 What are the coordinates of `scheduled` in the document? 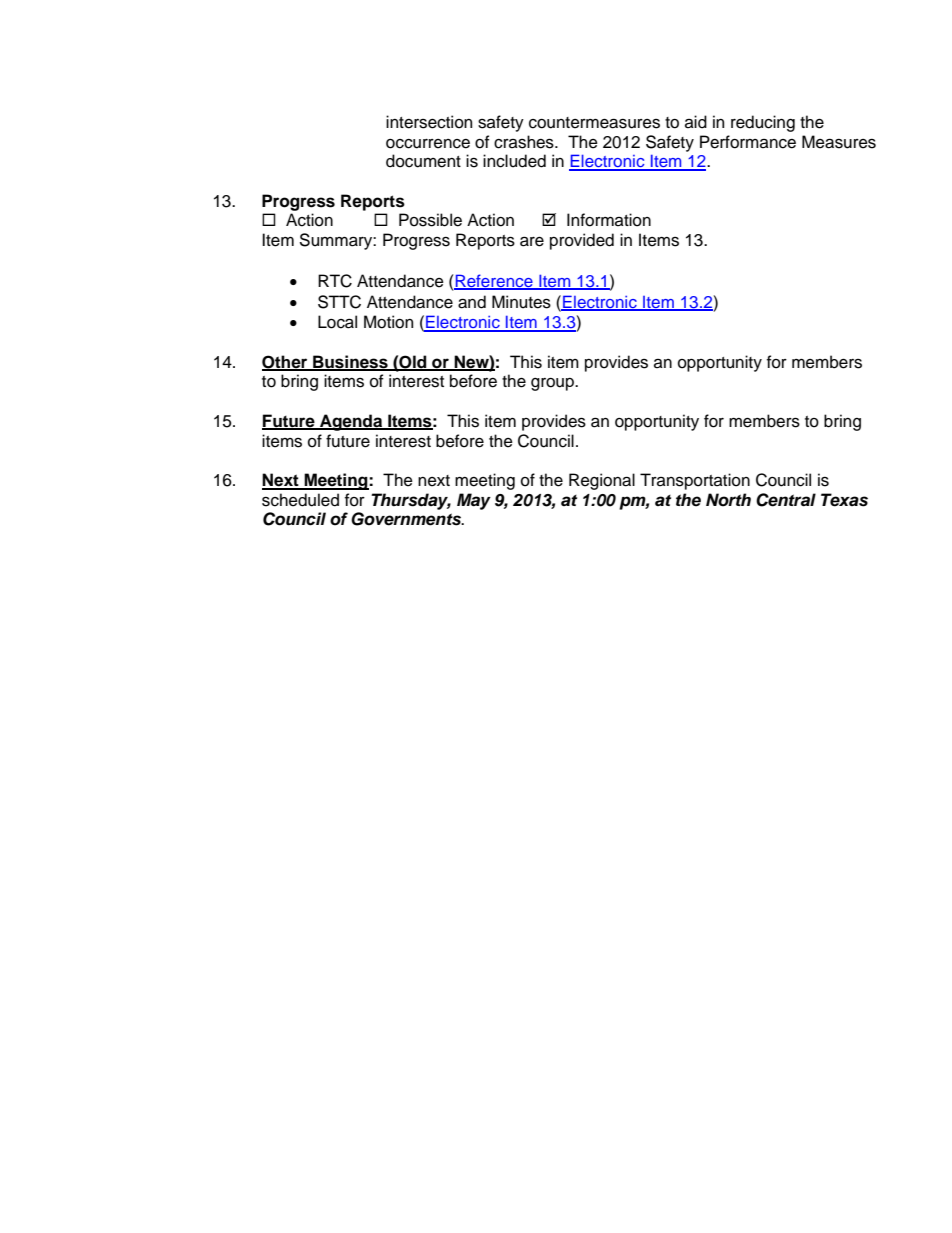 It's located at (300, 500).
